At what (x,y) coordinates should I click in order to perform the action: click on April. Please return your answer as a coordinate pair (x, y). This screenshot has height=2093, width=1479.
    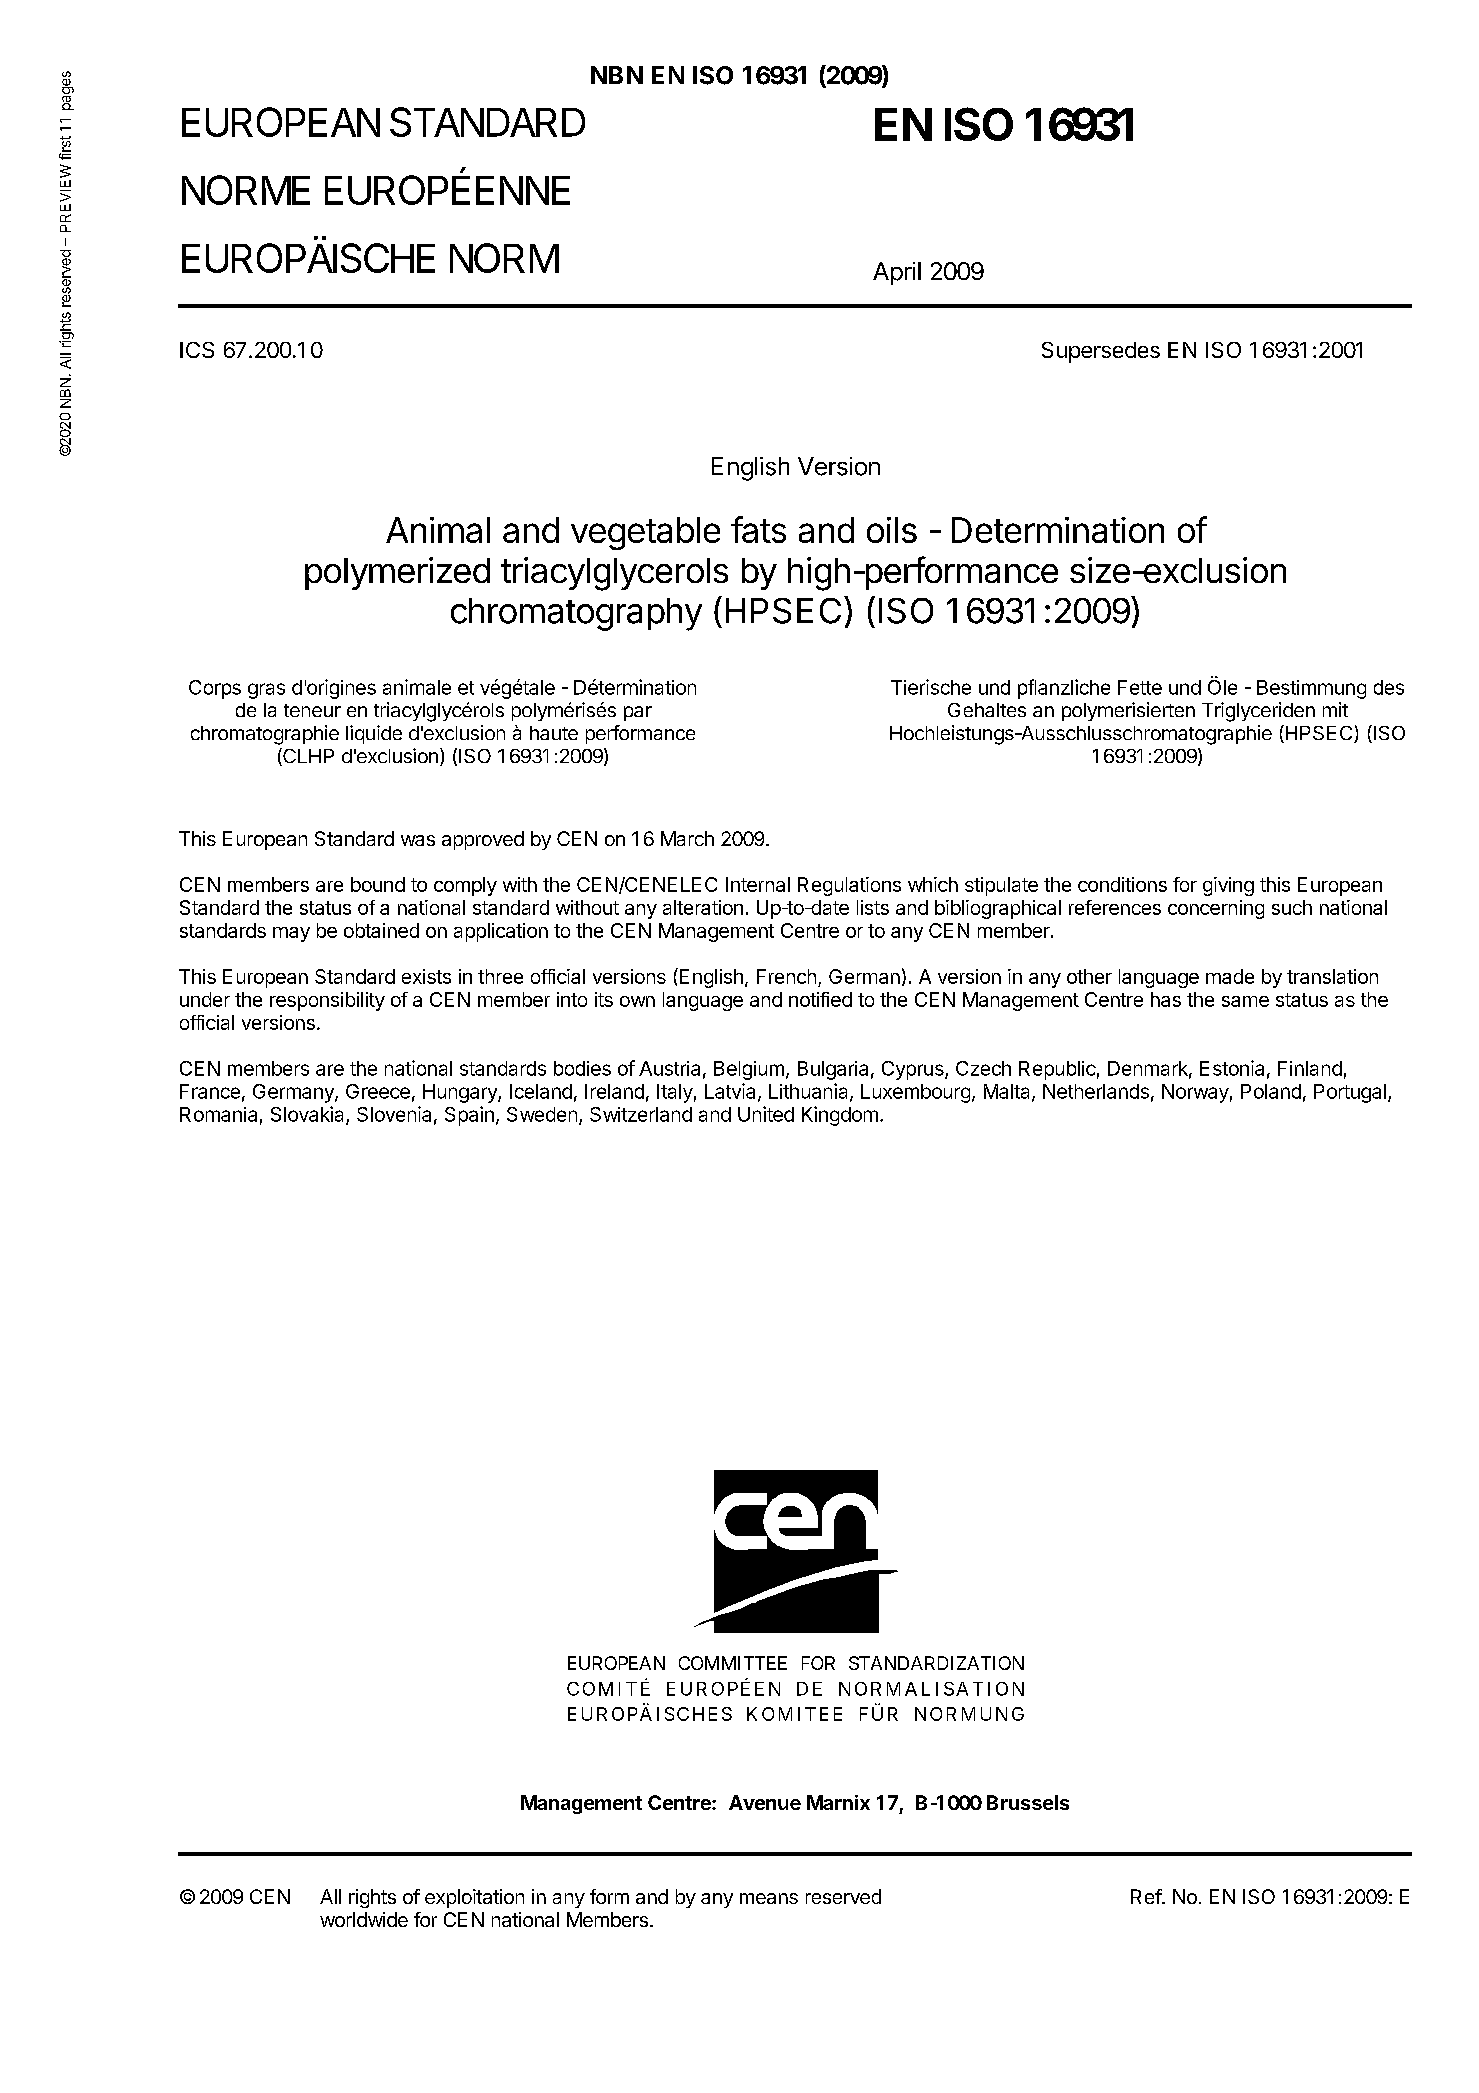
    Looking at the image, I should click on (897, 273).
